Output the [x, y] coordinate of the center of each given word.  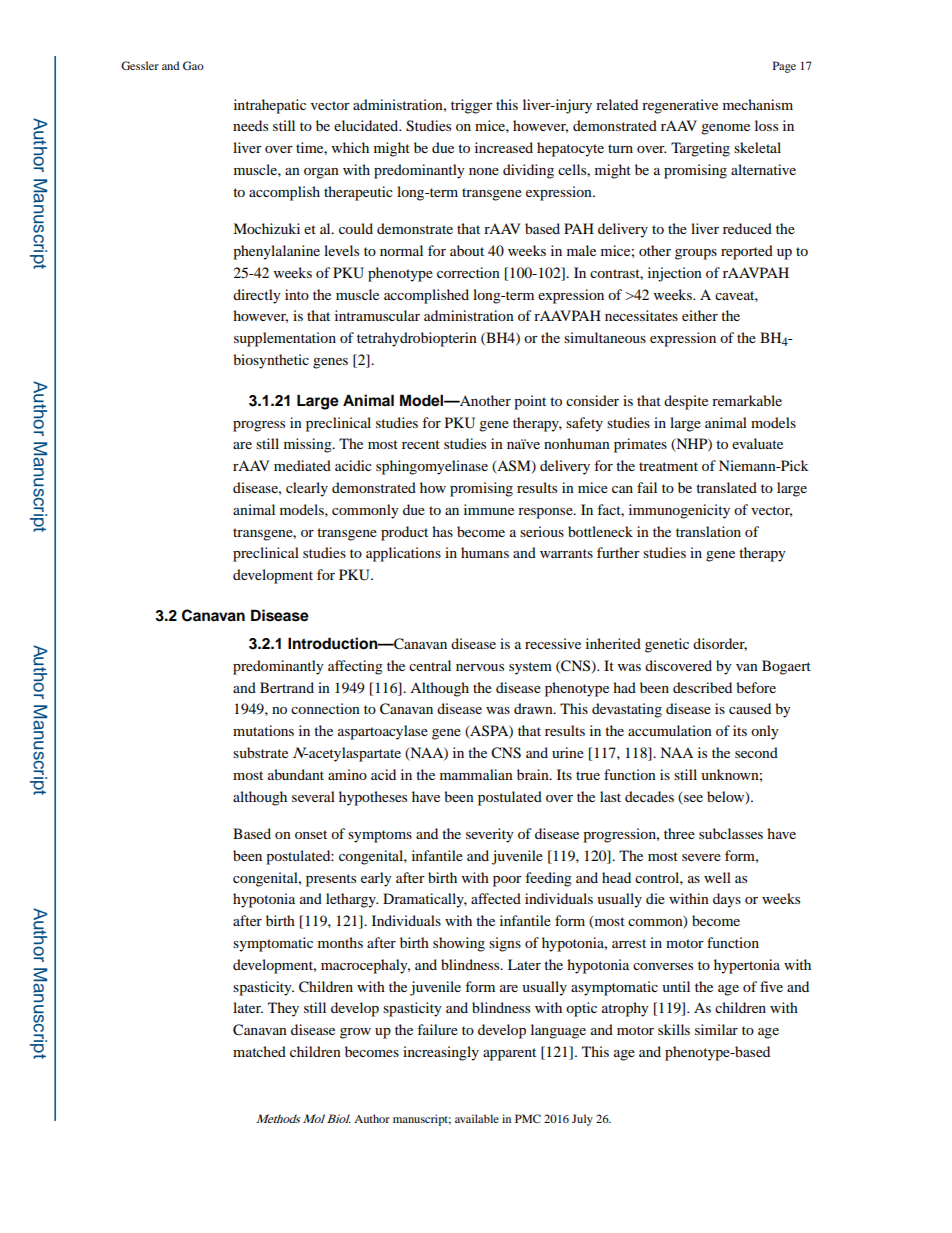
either [700, 315]
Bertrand [287, 687]
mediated [302, 465]
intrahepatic [270, 106]
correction [468, 272]
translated [726, 487]
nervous [480, 667]
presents [331, 880]
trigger [472, 106]
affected [496, 898]
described [702, 687]
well [717, 877]
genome [725, 129]
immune [489, 509]
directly [257, 296]
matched [259, 1051]
